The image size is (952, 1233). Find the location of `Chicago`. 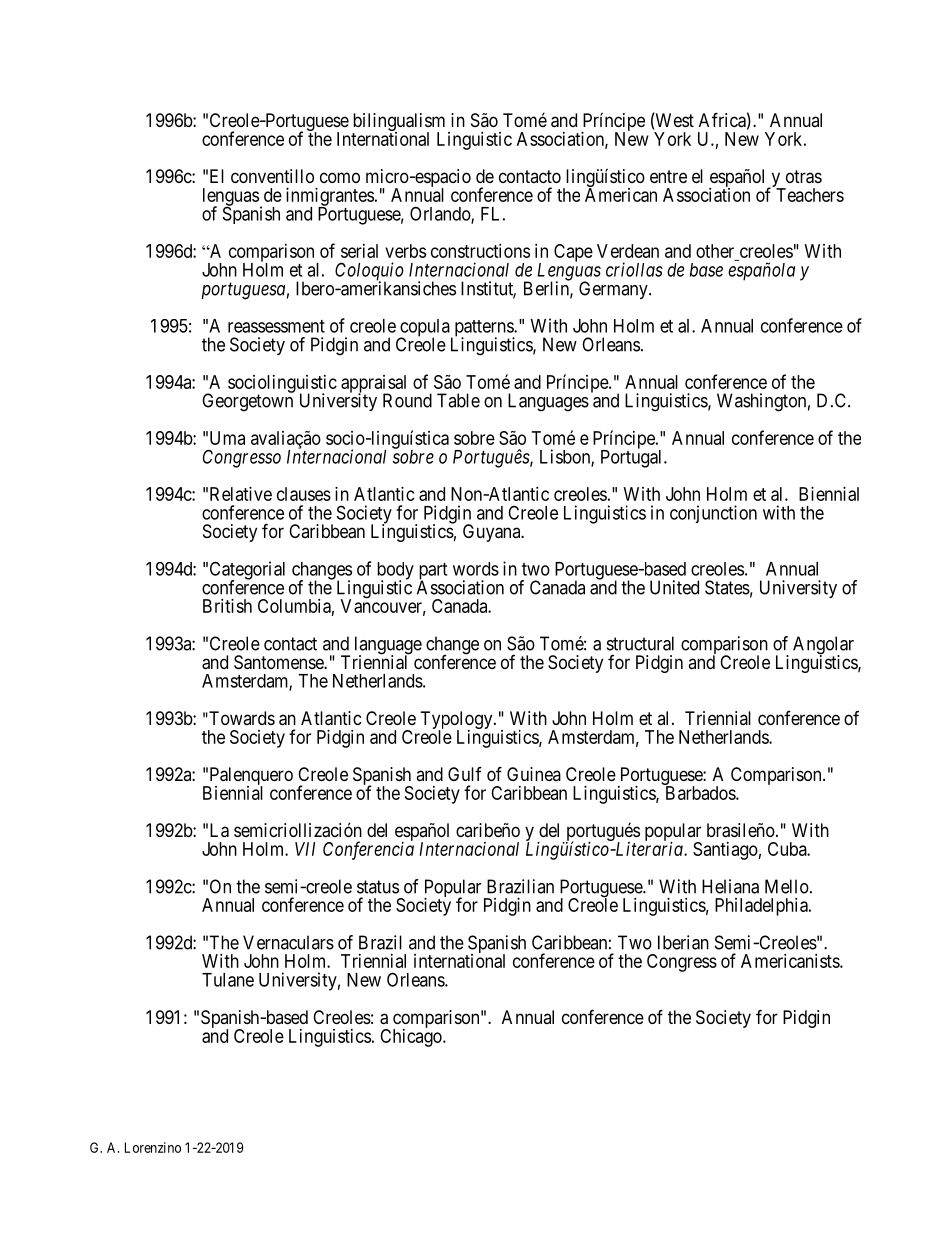

Chicago is located at coordinates (412, 1037).
